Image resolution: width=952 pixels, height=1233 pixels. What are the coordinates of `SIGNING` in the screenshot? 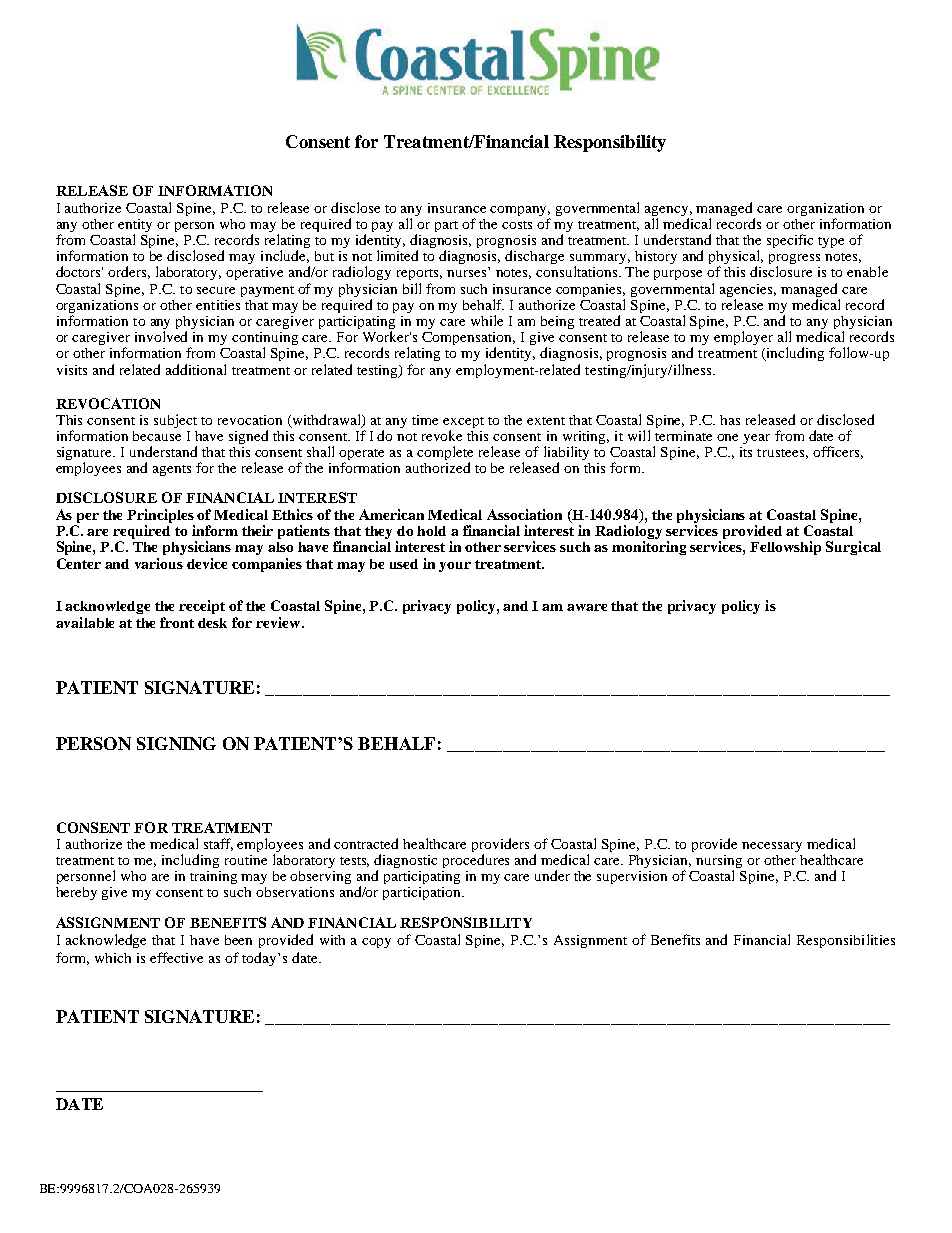 It's located at (176, 743).
